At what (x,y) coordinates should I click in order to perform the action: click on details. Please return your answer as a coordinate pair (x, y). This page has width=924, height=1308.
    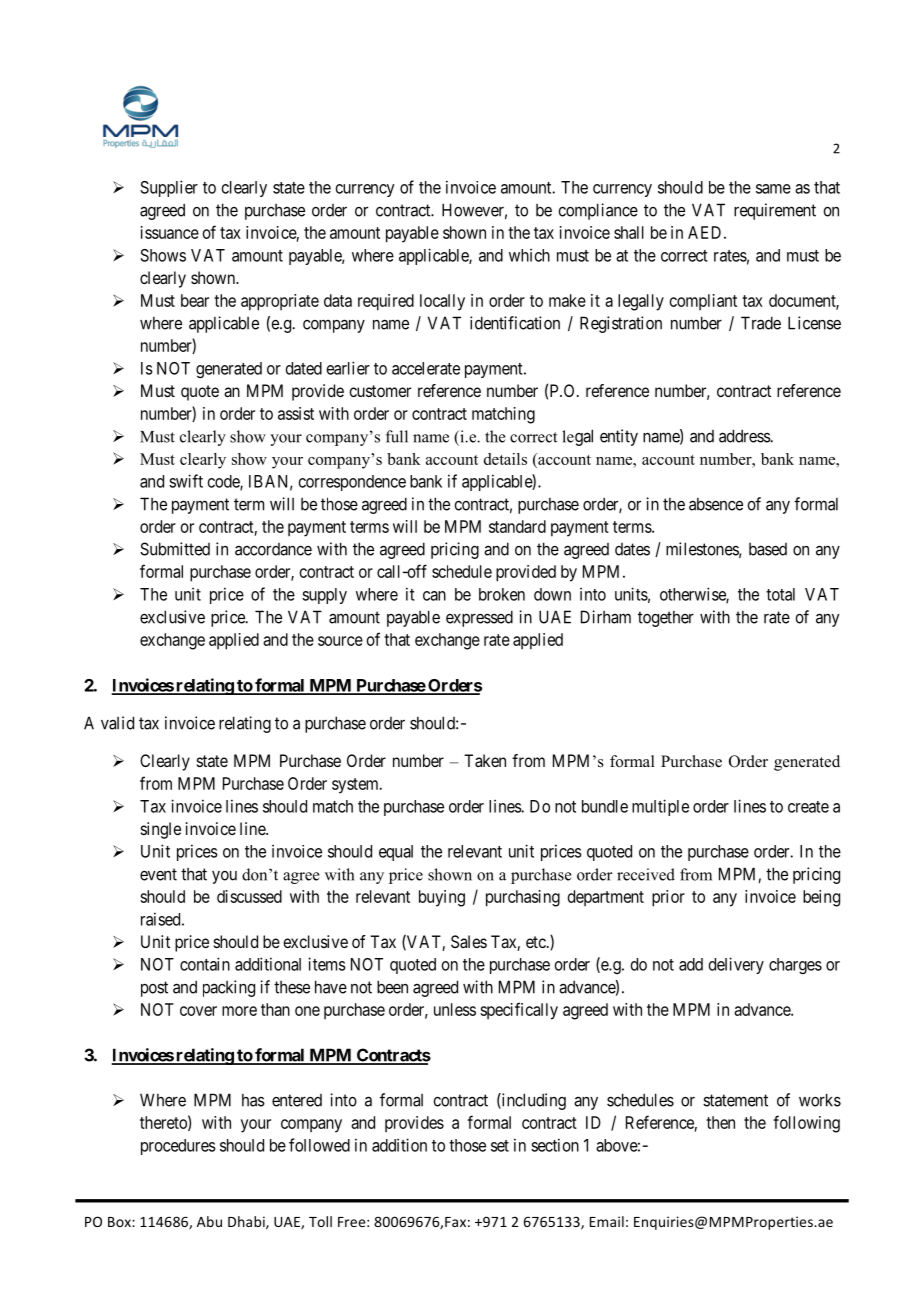
    Looking at the image, I should click on (505, 459).
